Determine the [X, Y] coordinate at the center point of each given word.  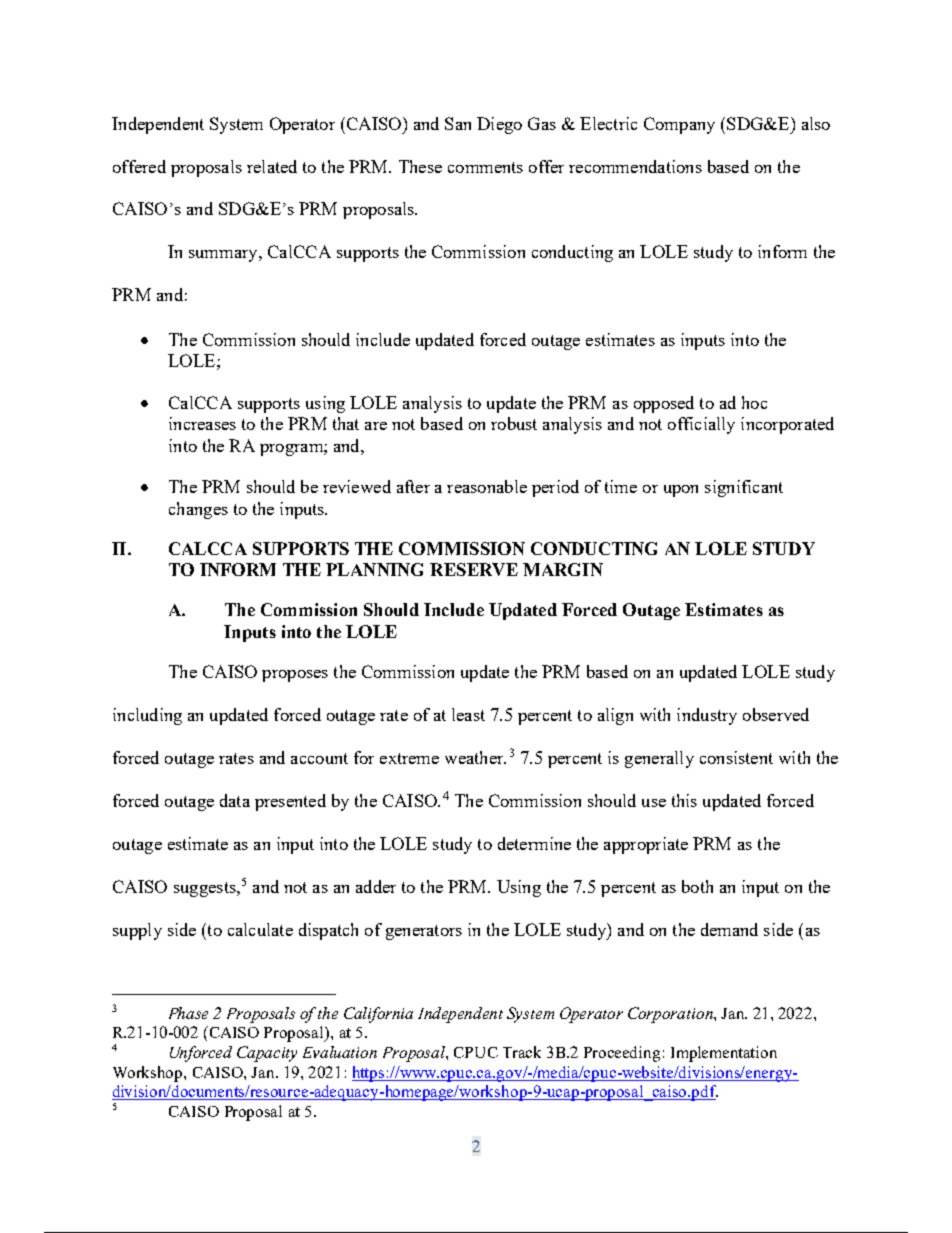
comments [485, 167]
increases [202, 423]
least [468, 714]
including [147, 716]
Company [679, 125]
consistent [736, 757]
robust [514, 423]
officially [701, 425]
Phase [188, 1013]
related [272, 166]
